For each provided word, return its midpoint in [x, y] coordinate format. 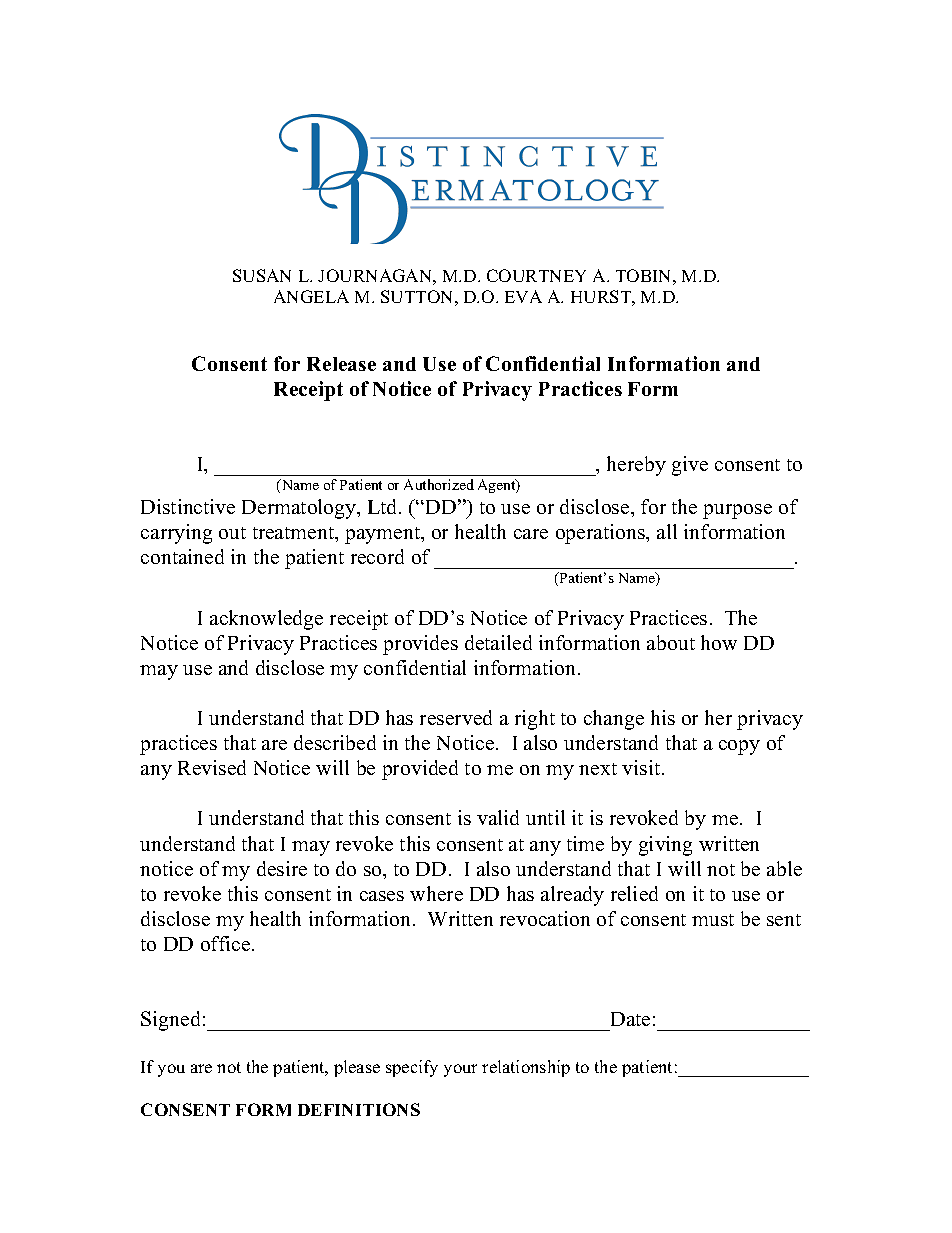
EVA [523, 296]
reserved [456, 717]
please [357, 1068]
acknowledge [266, 620]
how [719, 642]
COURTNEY [536, 275]
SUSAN [262, 275]
